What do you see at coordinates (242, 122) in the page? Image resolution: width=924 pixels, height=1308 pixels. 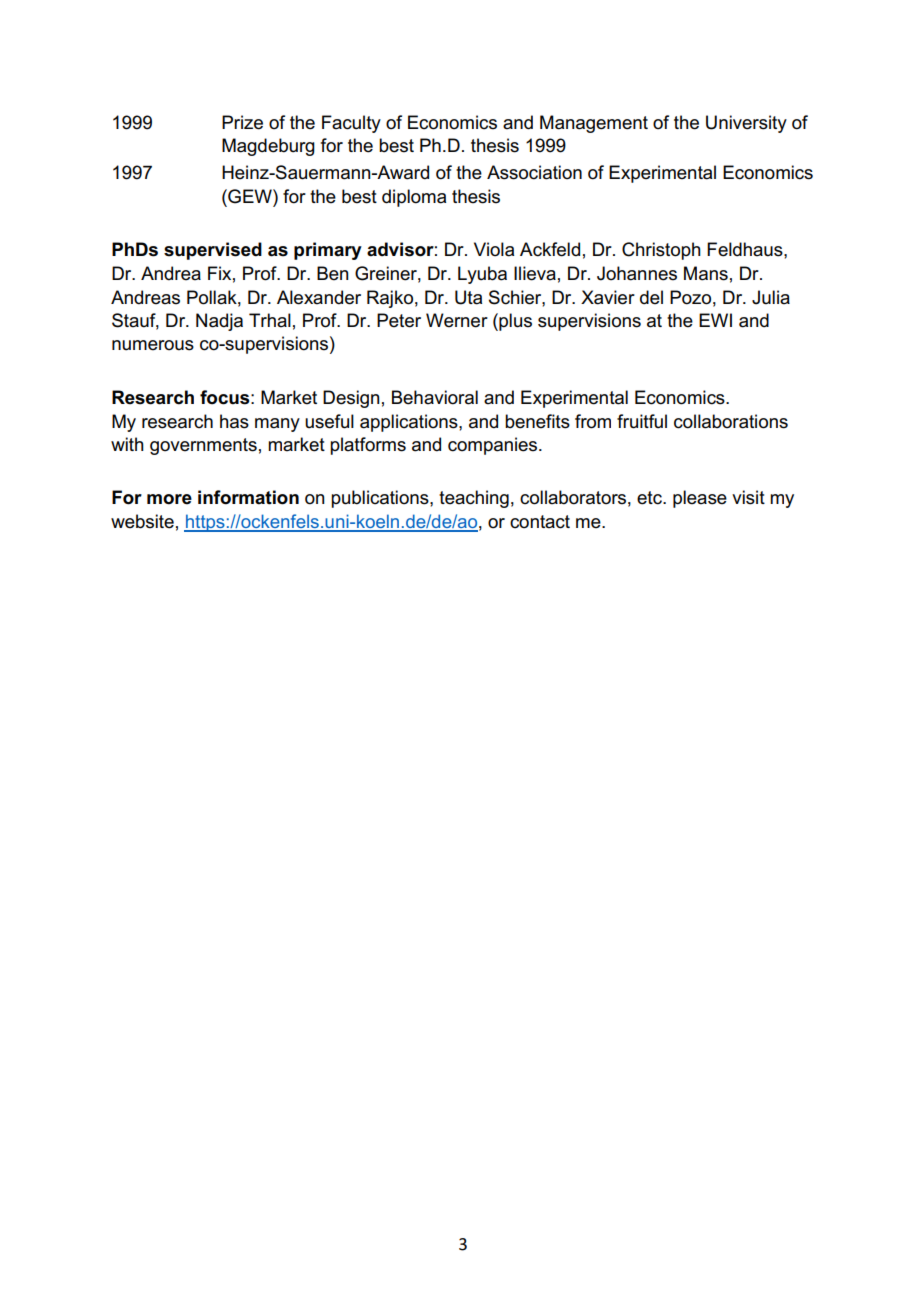 I see `Prize` at bounding box center [242, 122].
